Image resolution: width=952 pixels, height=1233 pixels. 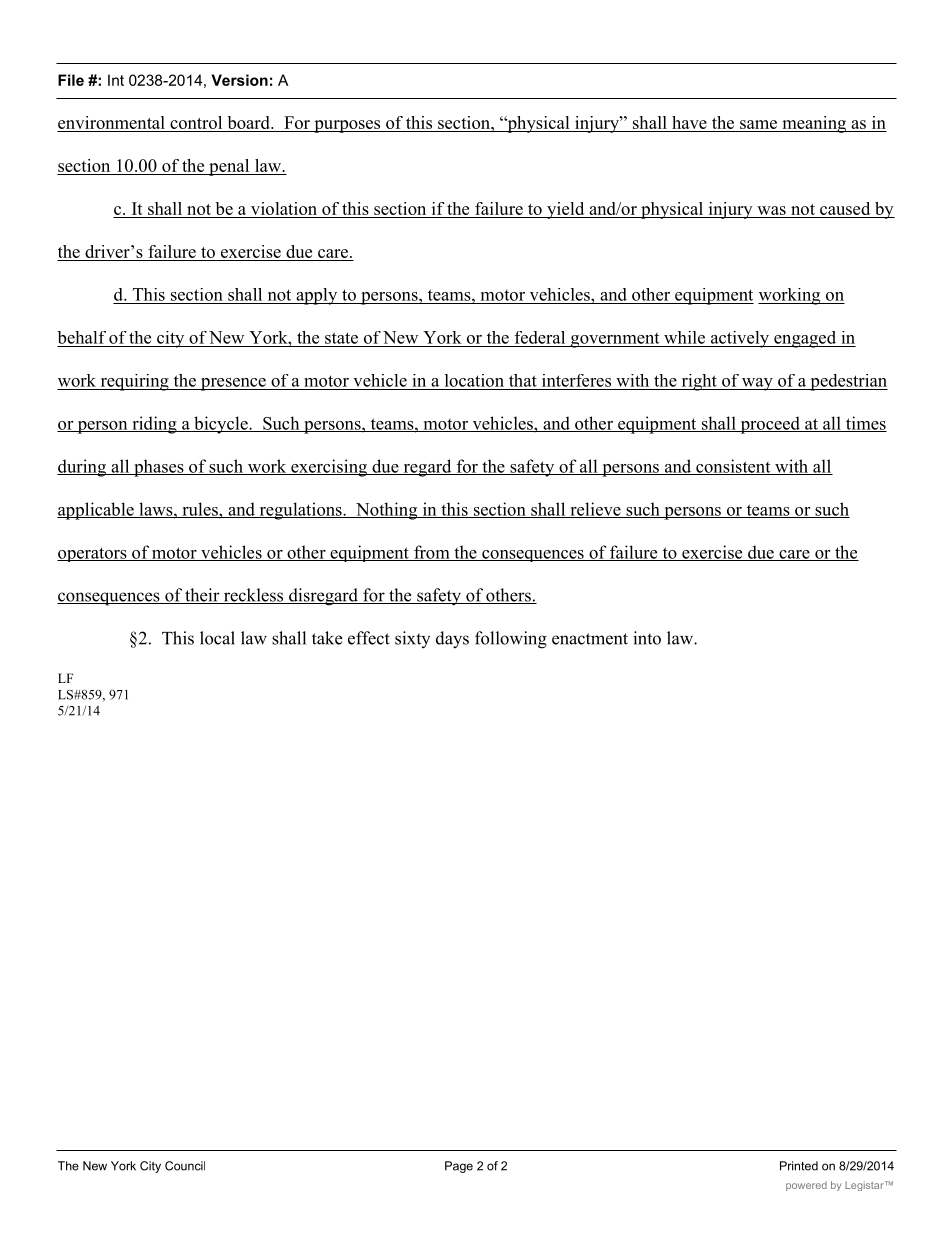 What do you see at coordinates (196, 122) in the screenshot?
I see `control` at bounding box center [196, 122].
